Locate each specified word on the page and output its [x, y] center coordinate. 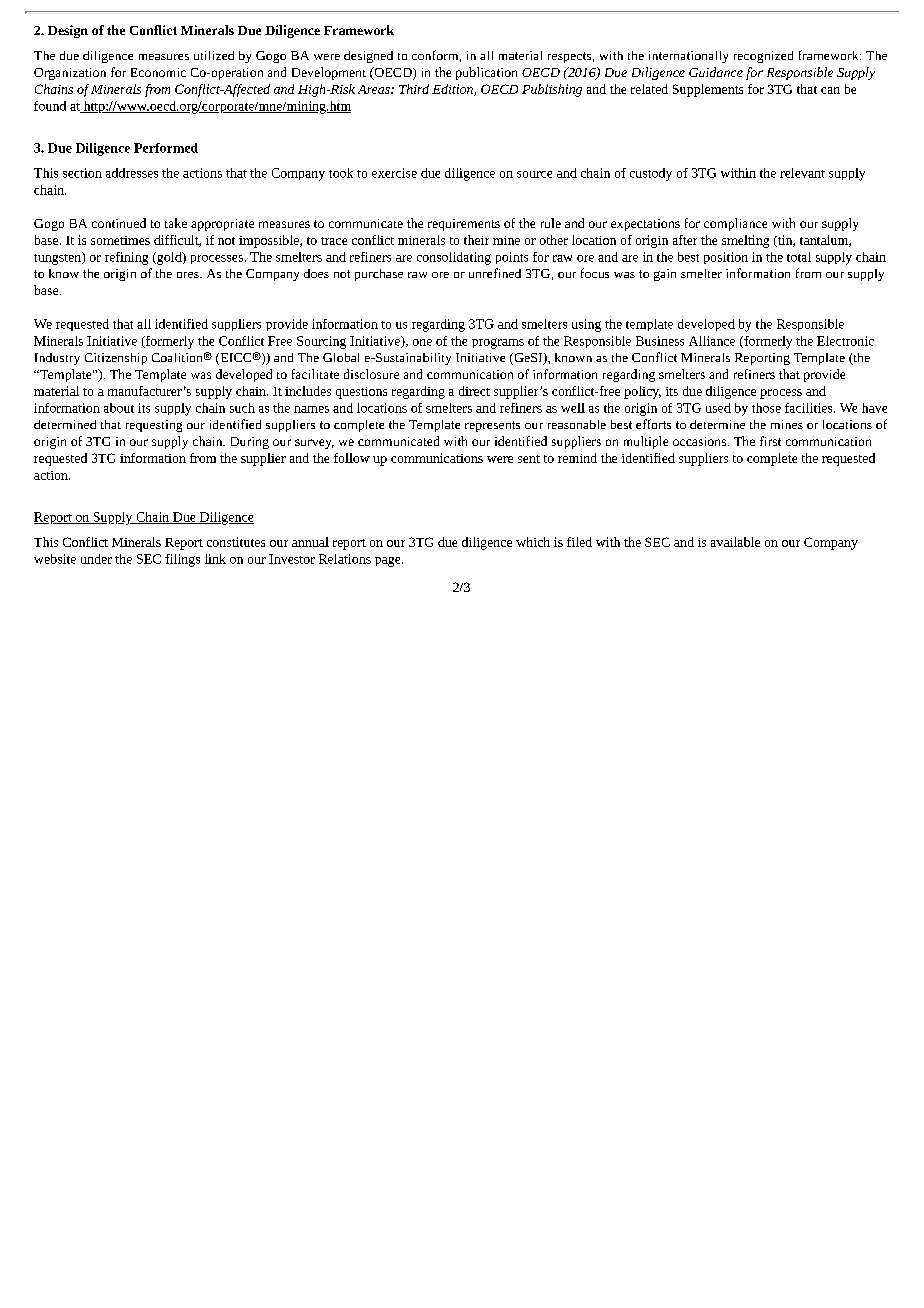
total [799, 257]
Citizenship [116, 359]
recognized [763, 57]
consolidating [454, 258]
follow [352, 458]
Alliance [712, 341]
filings [182, 560]
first [770, 441]
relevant [802, 173]
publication [486, 73]
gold [169, 258]
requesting [154, 426]
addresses [132, 173]
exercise [394, 173]
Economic [158, 72]
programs [498, 343]
